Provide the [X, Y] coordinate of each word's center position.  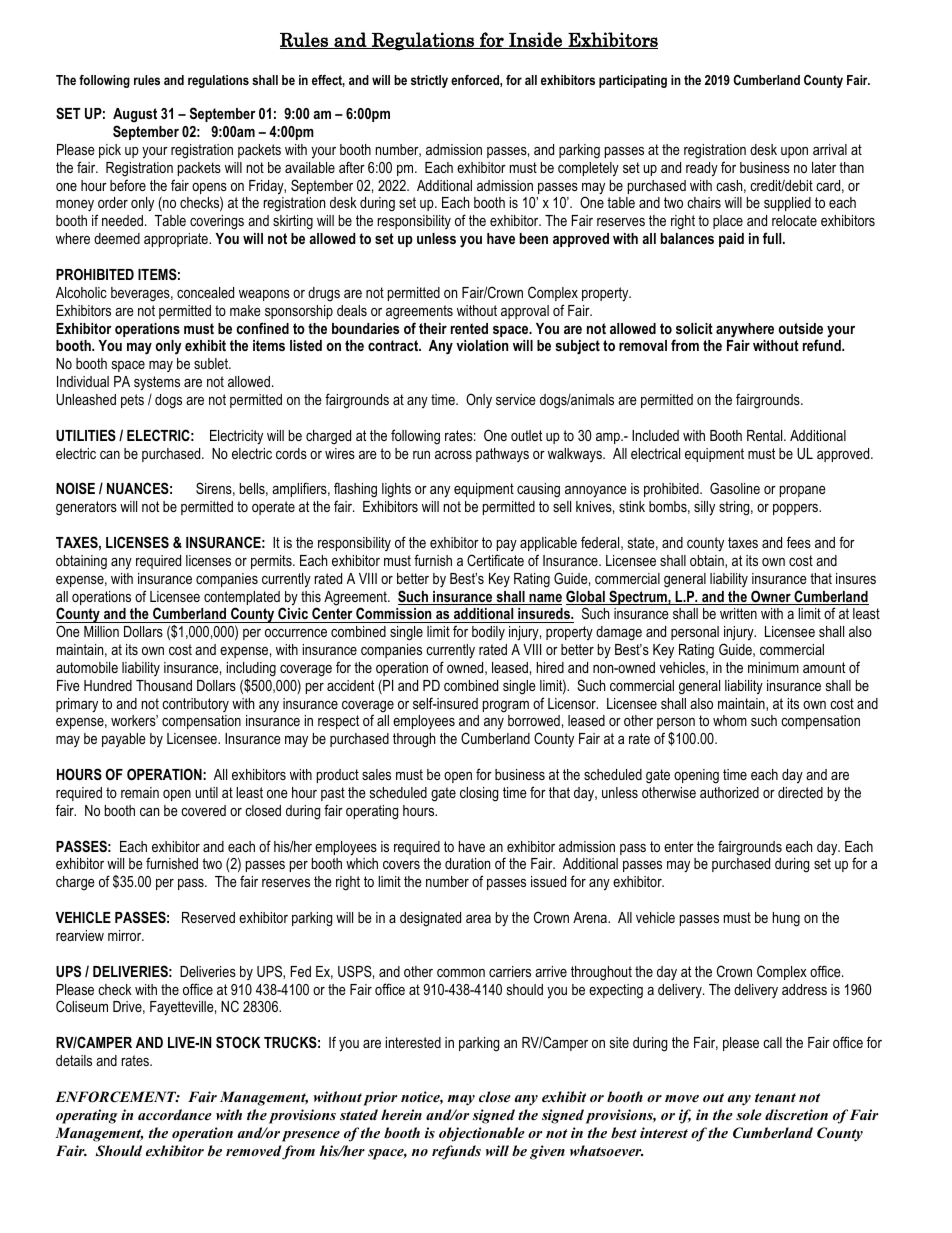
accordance [175, 1114]
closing [479, 794]
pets [132, 401]
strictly [429, 81]
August [135, 115]
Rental [766, 435]
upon [794, 152]
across [453, 455]
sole [749, 1114]
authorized [729, 792]
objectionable [482, 1134]
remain [140, 792]
